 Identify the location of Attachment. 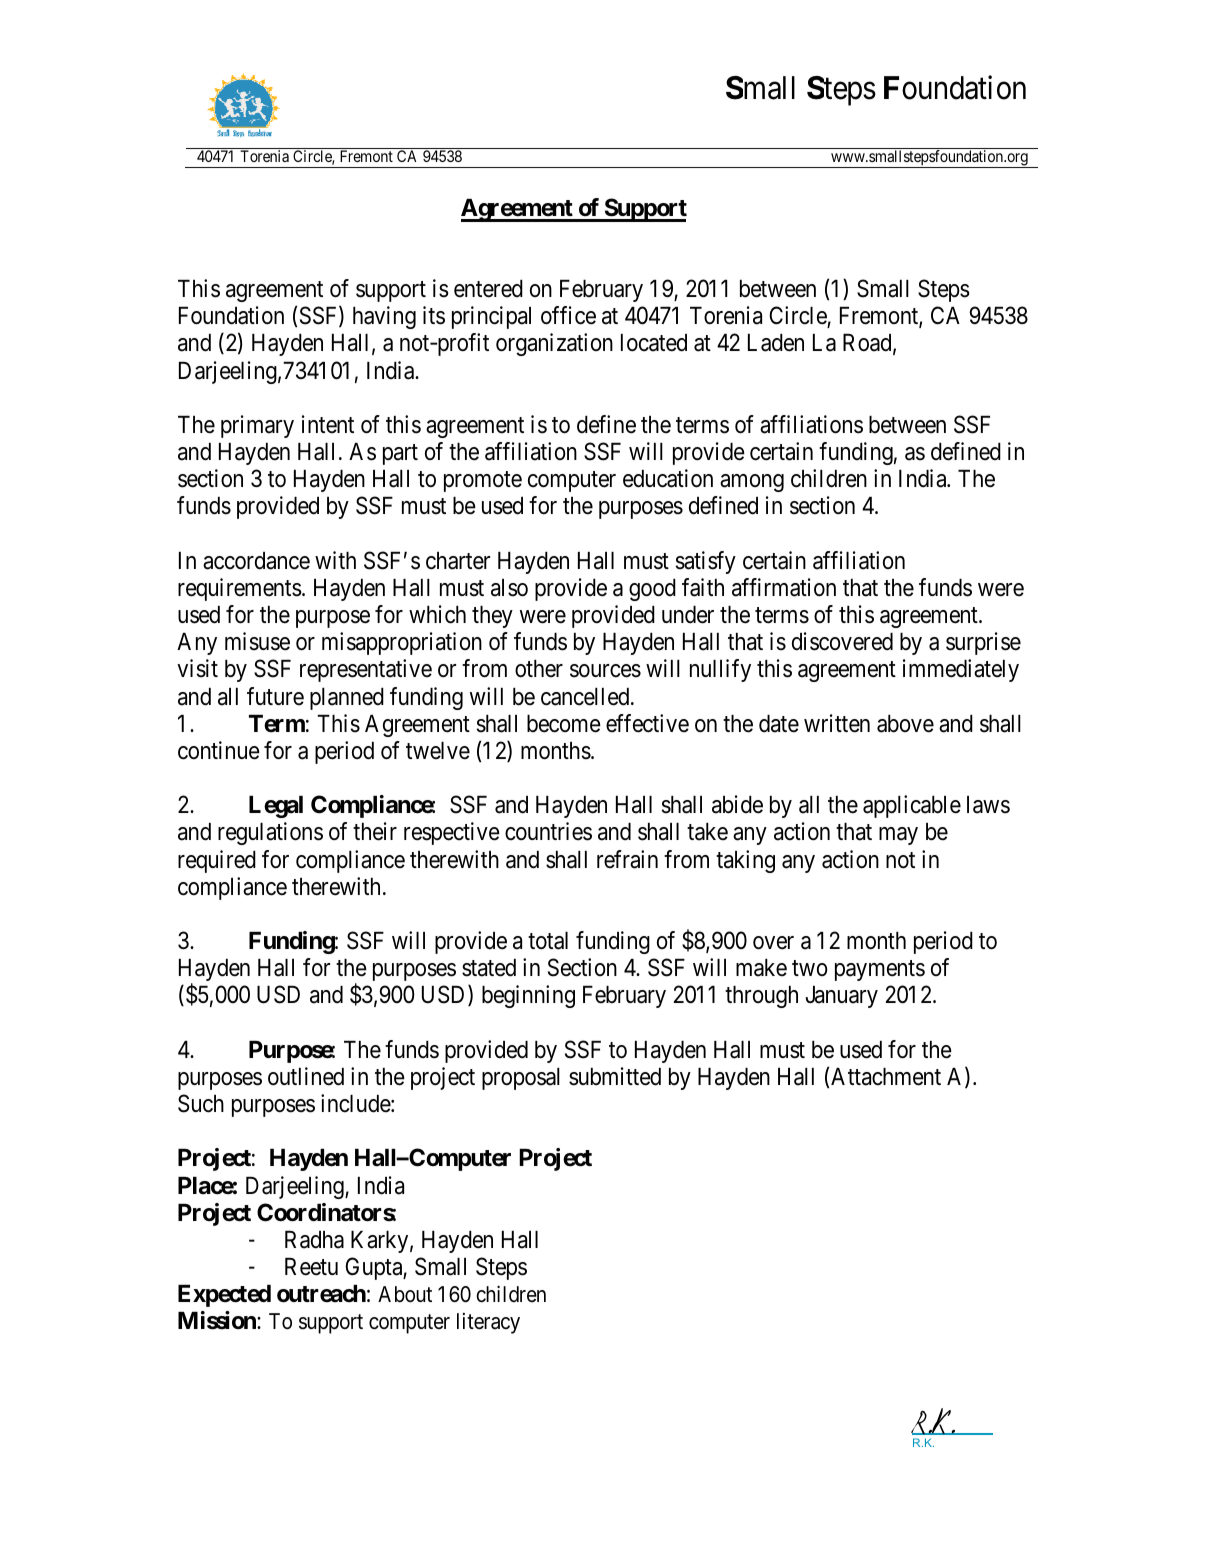
(886, 1077).
